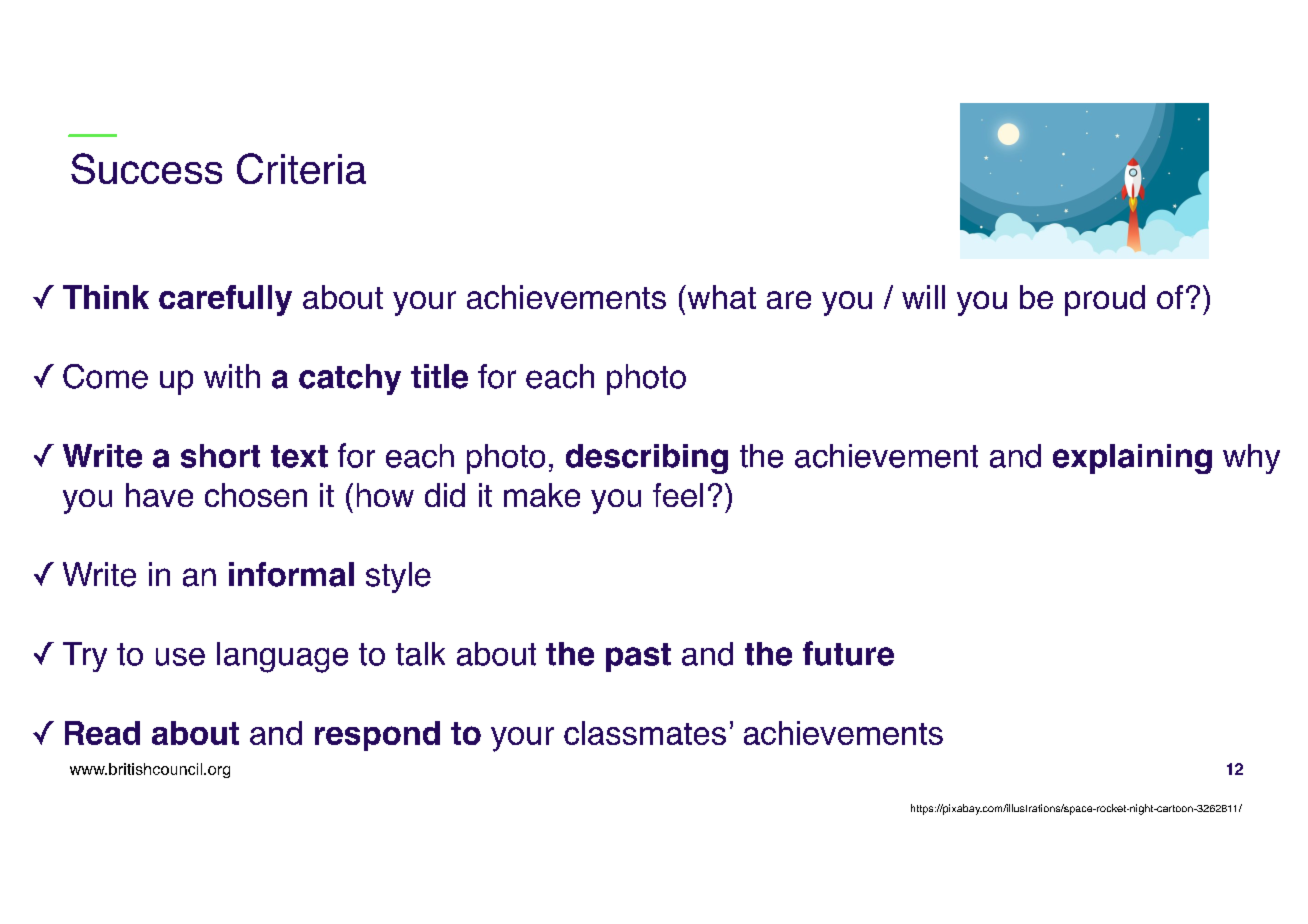 This image has width=1308, height=924. What do you see at coordinates (225, 300) in the image?
I see `carefully` at bounding box center [225, 300].
